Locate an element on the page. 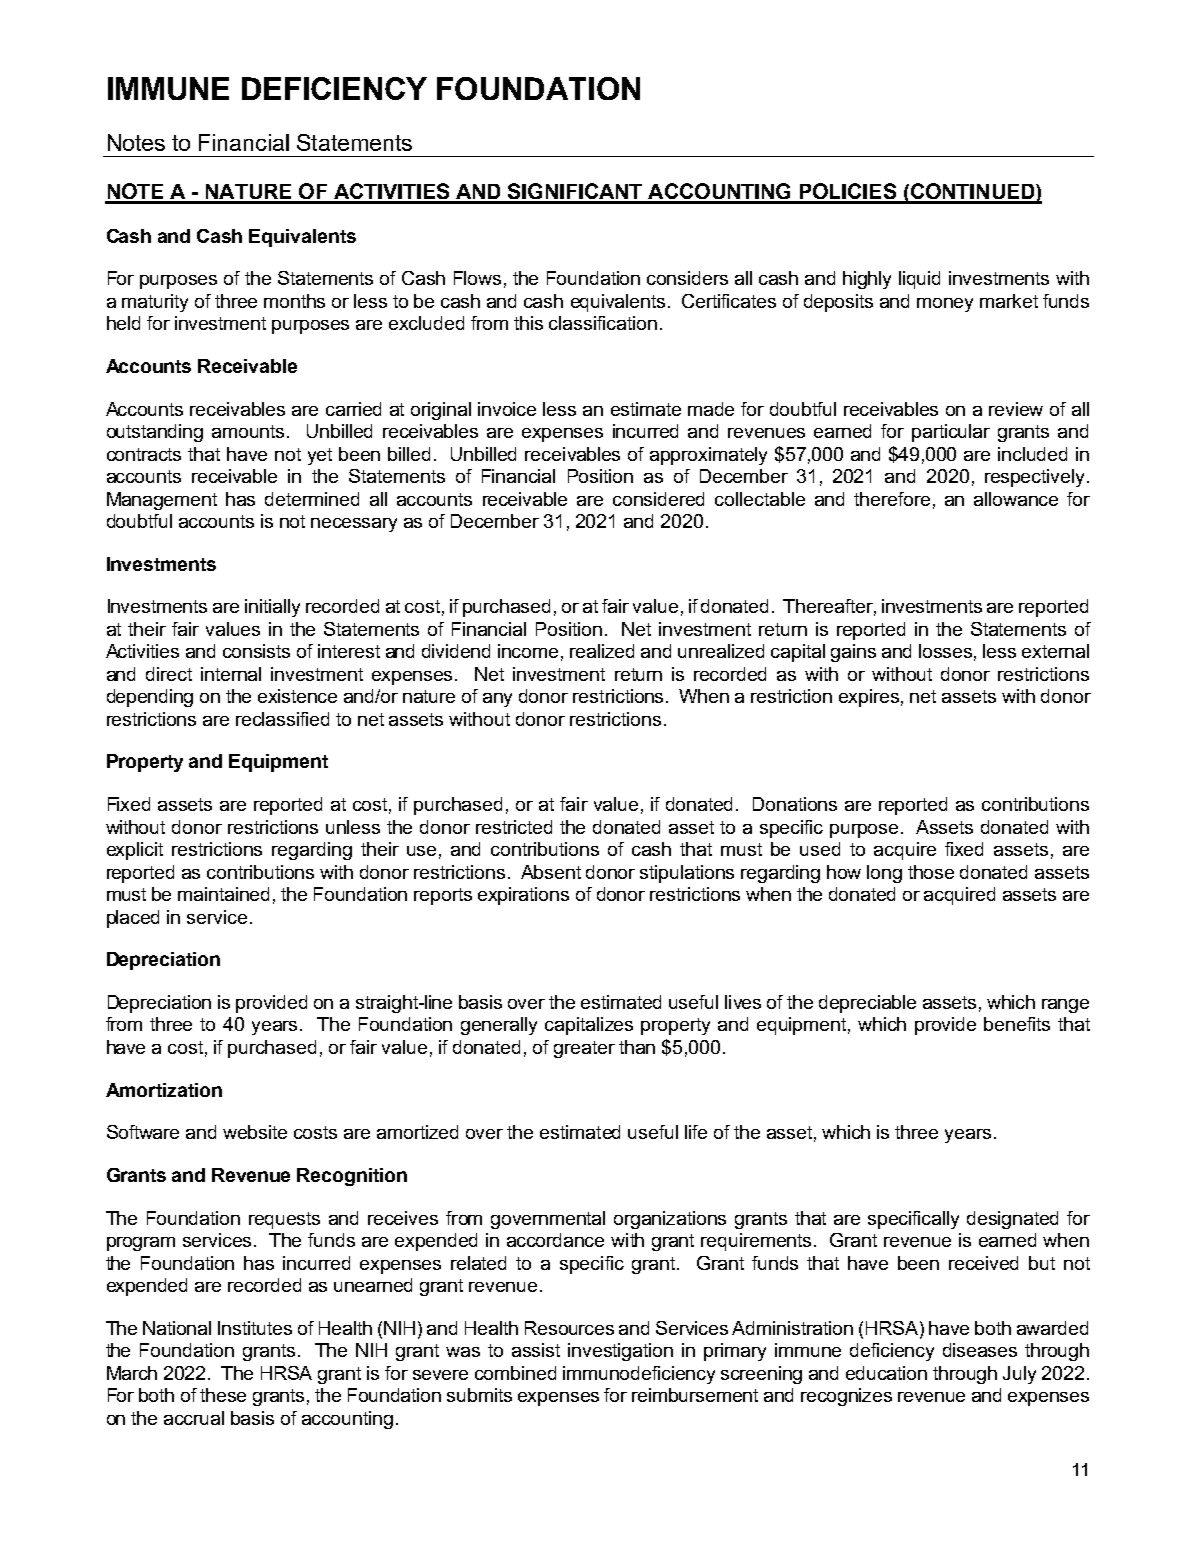 The image size is (1196, 1548). these is located at coordinates (223, 1395).
